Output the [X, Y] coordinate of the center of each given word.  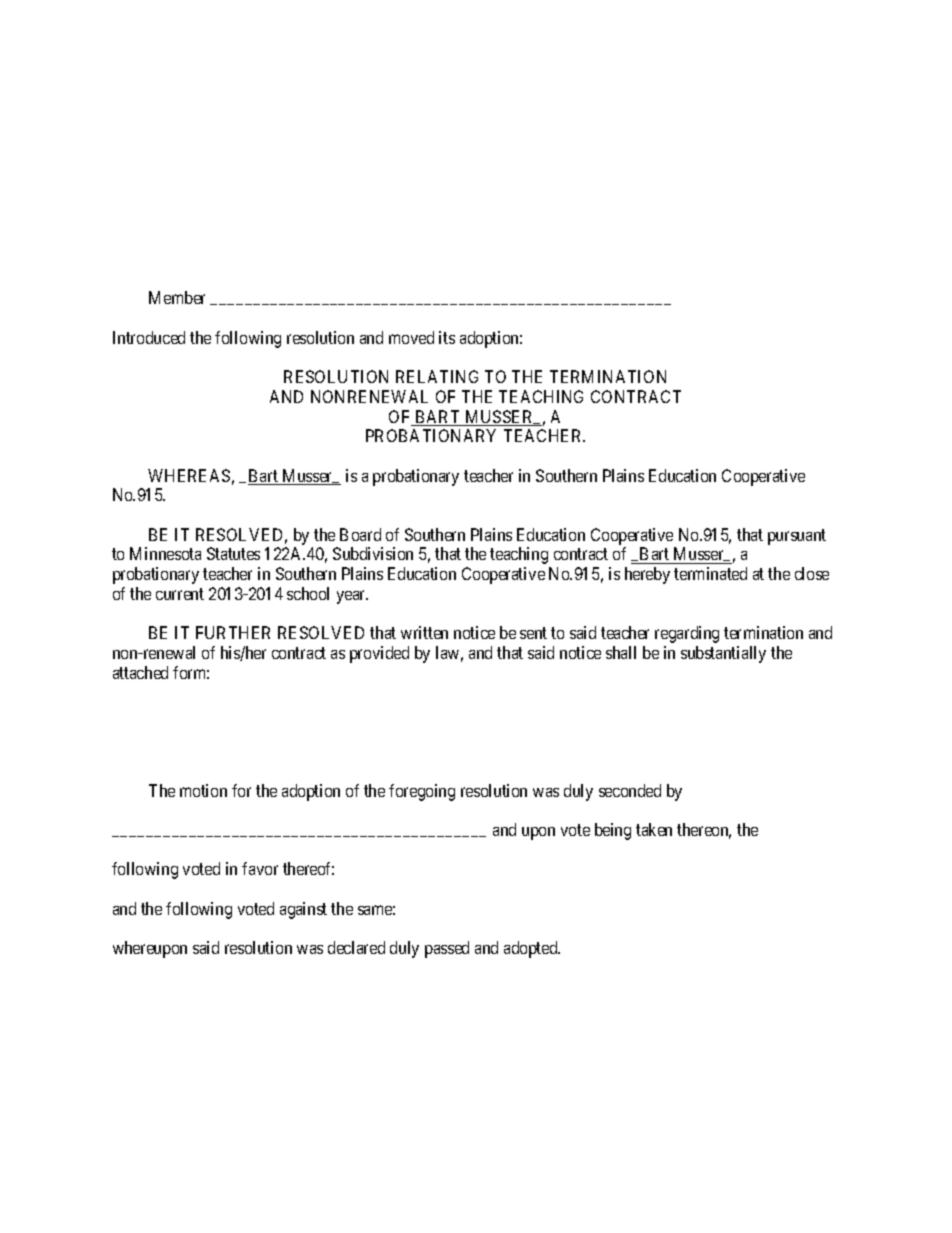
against [303, 910]
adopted [532, 949]
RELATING [437, 376]
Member [177, 297]
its [447, 337]
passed [447, 949]
